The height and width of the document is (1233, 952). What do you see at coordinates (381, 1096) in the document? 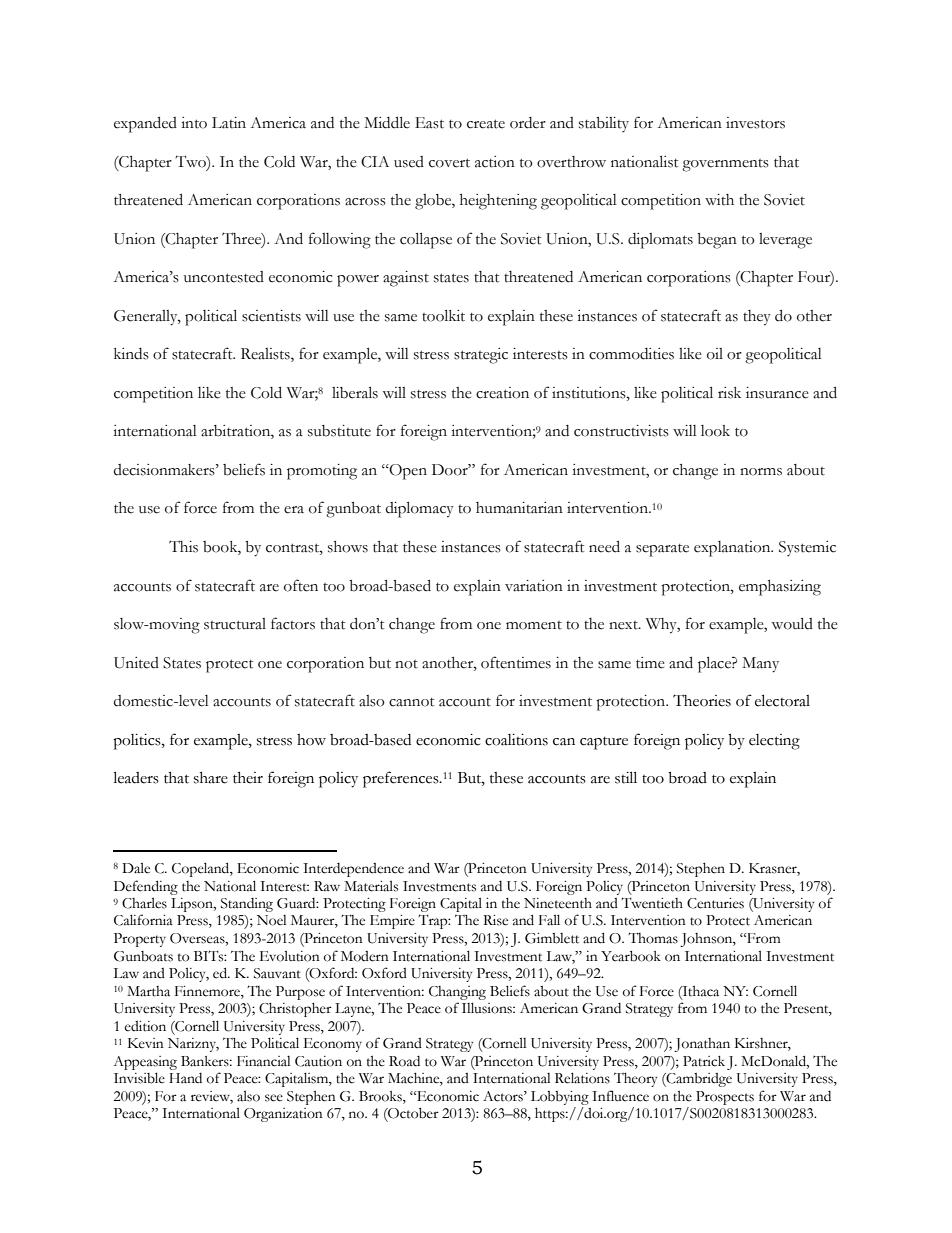
I see `Brooks` at bounding box center [381, 1096].
